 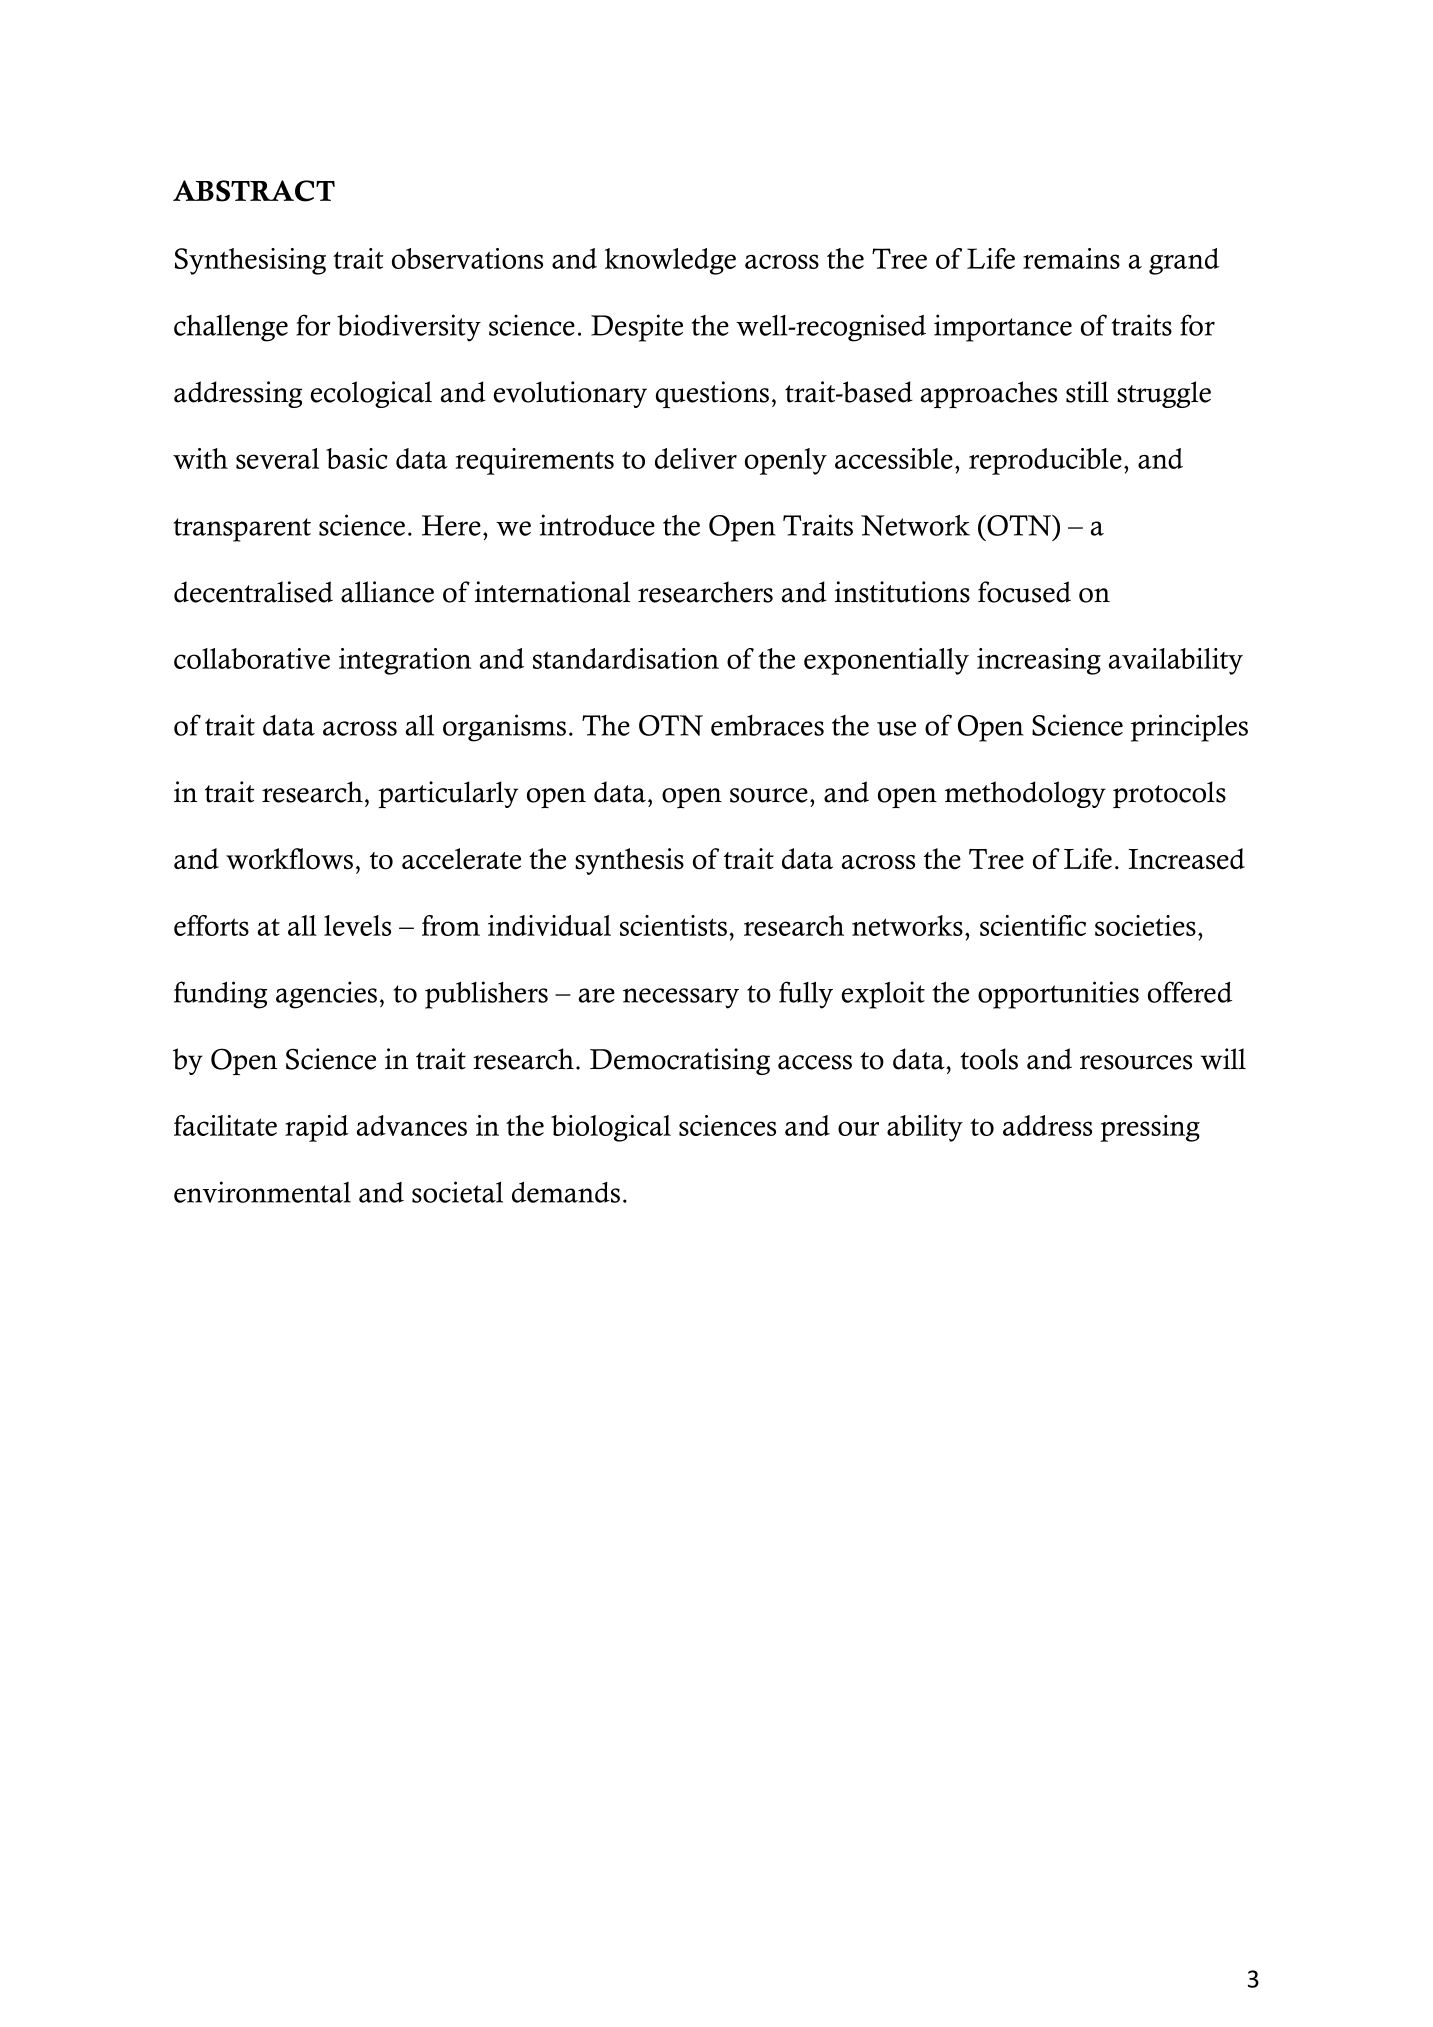 What do you see at coordinates (254, 191) in the image?
I see `ABSTRACT` at bounding box center [254, 191].
